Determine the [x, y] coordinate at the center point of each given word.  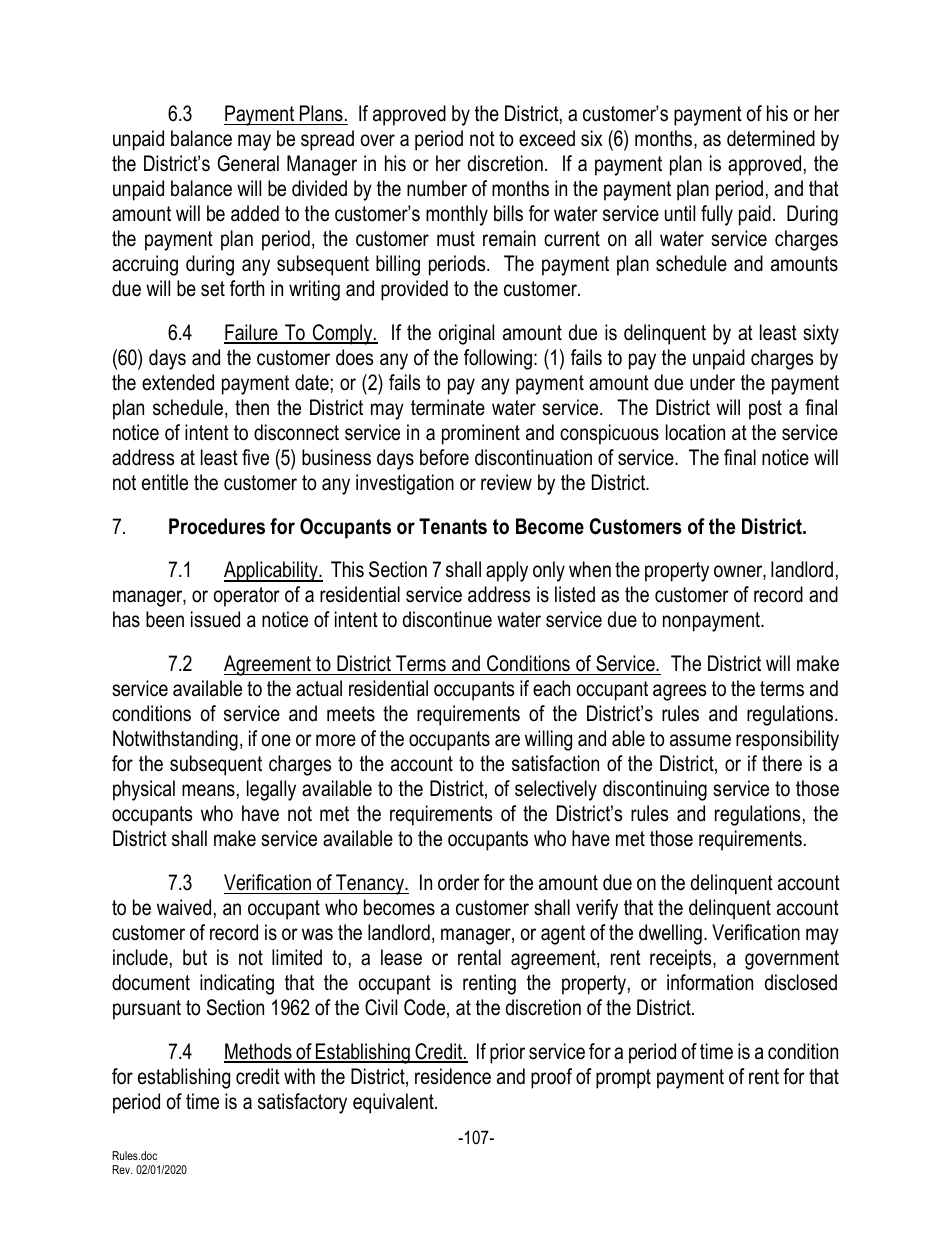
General [248, 163]
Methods [259, 1052]
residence [453, 1076]
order [459, 882]
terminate [448, 407]
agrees [679, 692]
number [437, 188]
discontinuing [655, 790]
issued [215, 619]
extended [178, 382]
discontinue [447, 619]
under [712, 382]
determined [771, 138]
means [208, 790]
